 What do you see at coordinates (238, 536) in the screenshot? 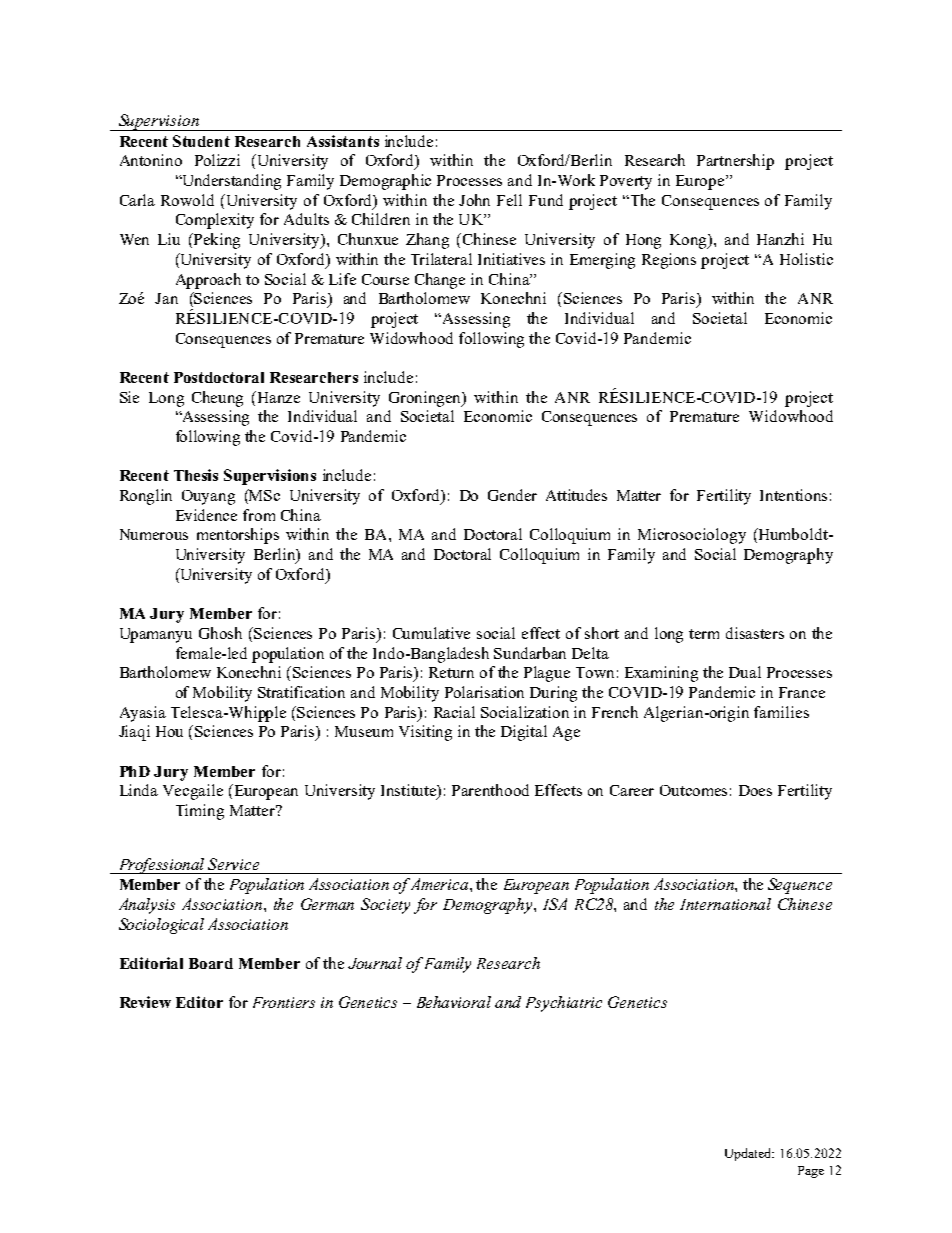
I see `mentorships` at bounding box center [238, 536].
